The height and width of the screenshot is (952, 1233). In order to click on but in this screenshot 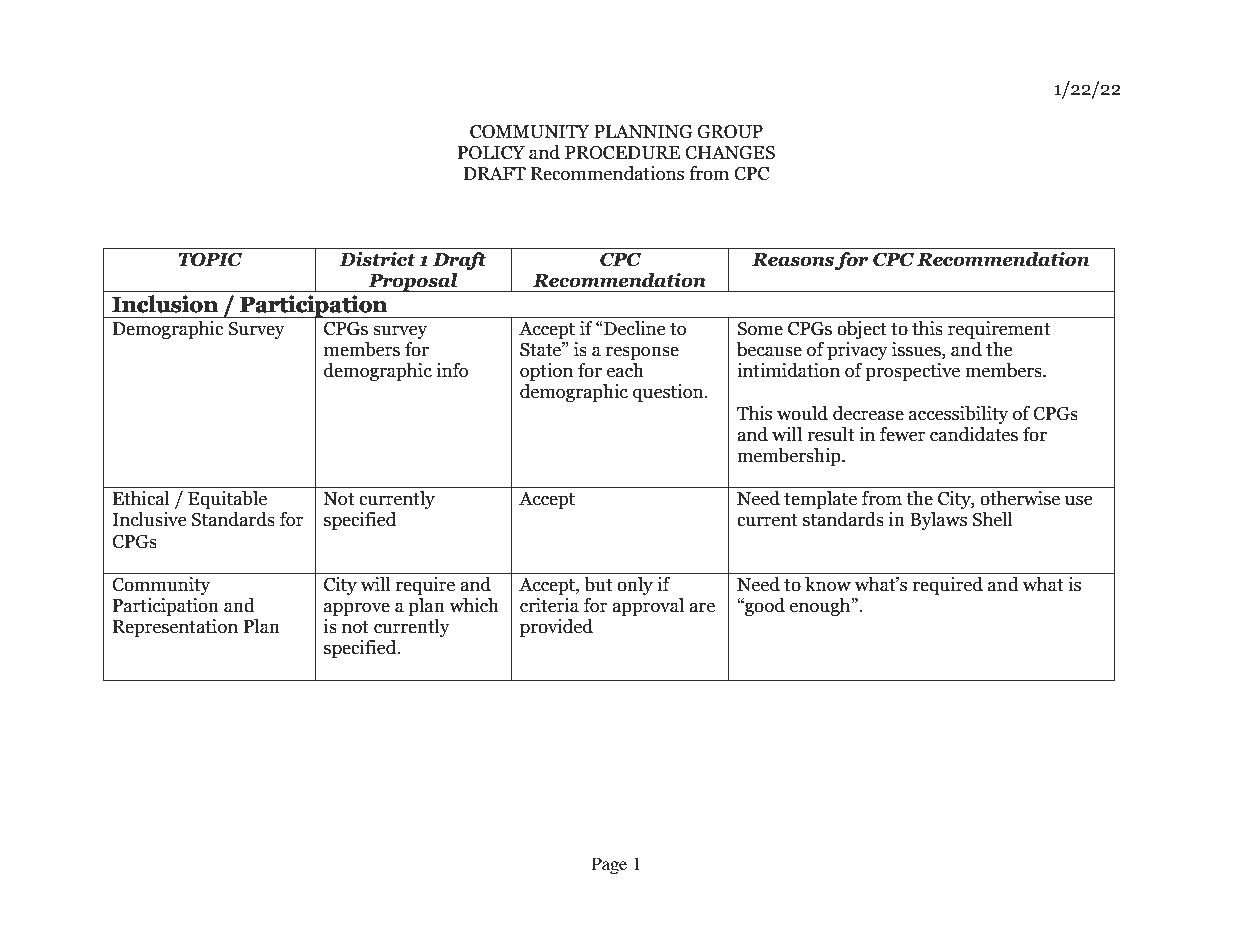, I will do `click(598, 584)`.
